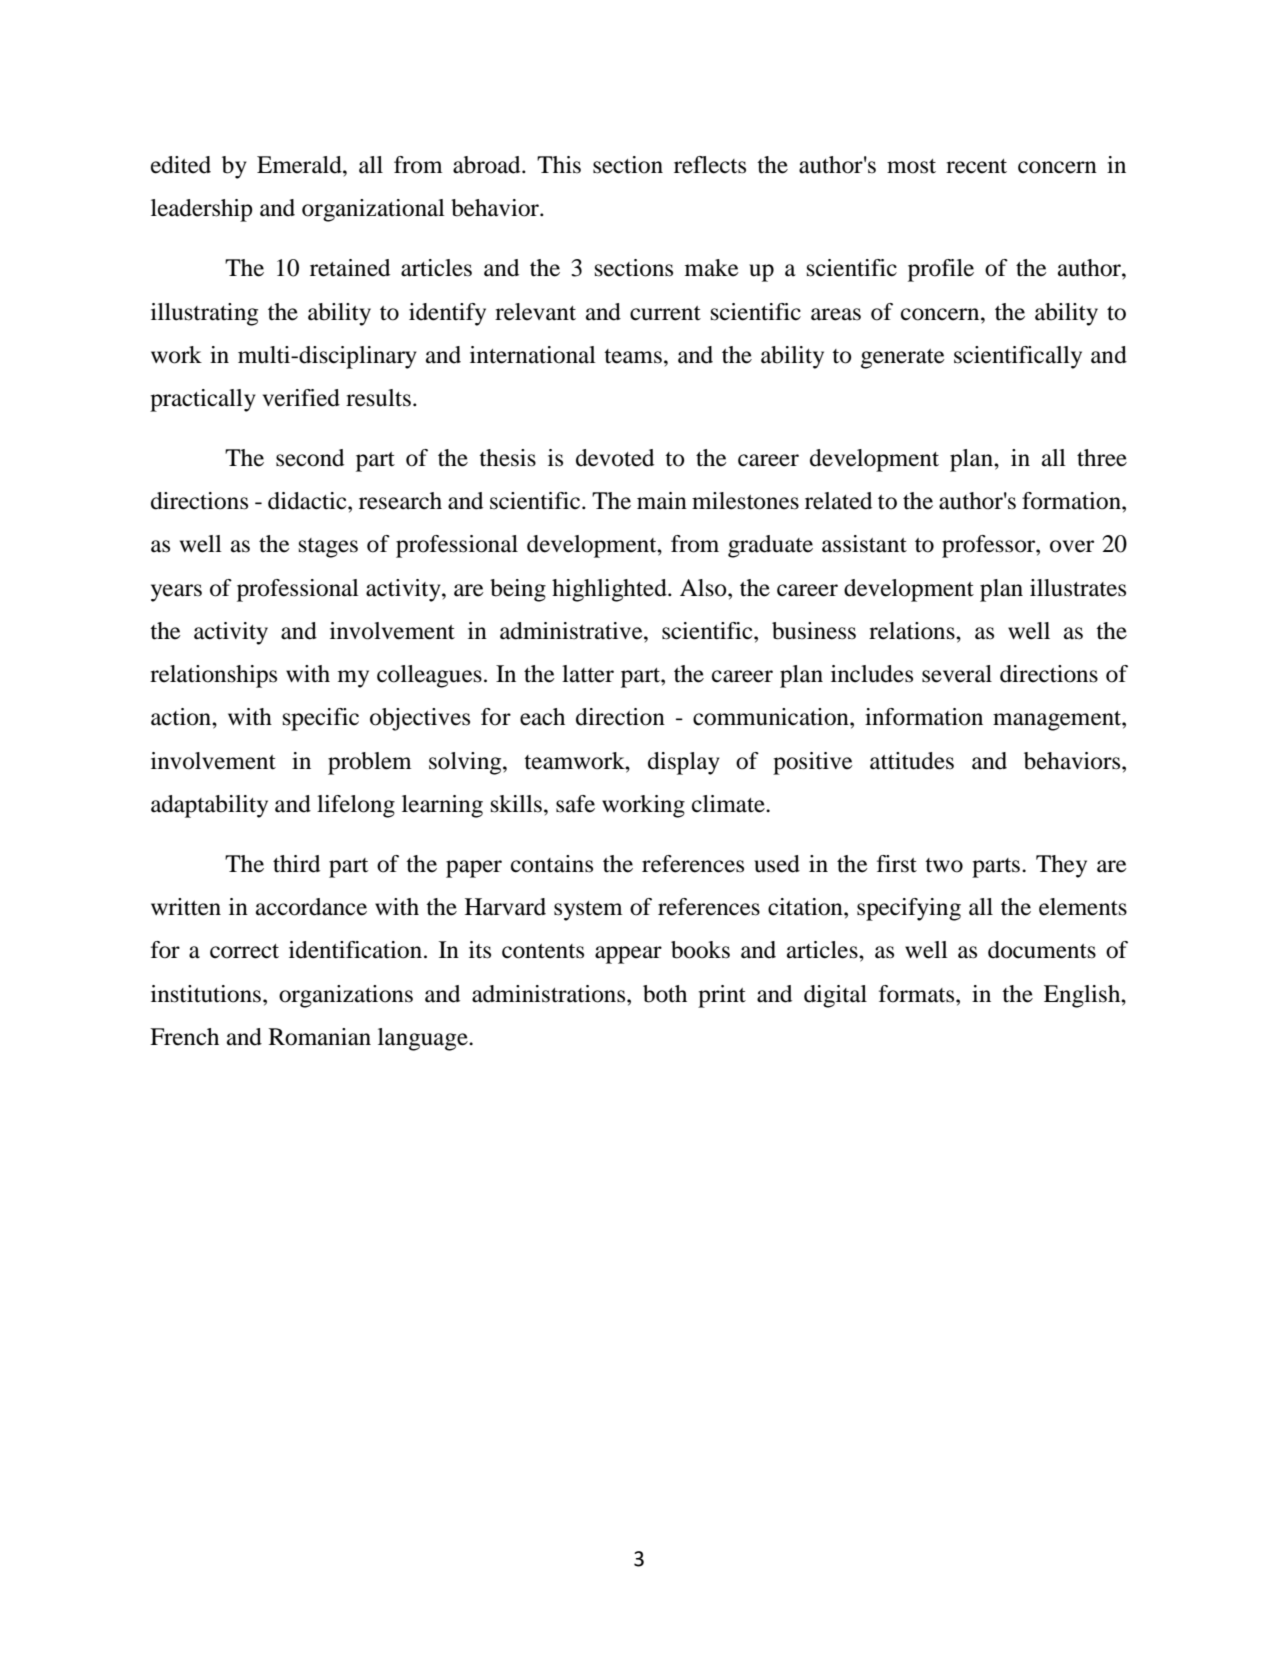 Image resolution: width=1278 pixels, height=1654 pixels. Describe the element at coordinates (665, 994) in the screenshot. I see `both` at that location.
